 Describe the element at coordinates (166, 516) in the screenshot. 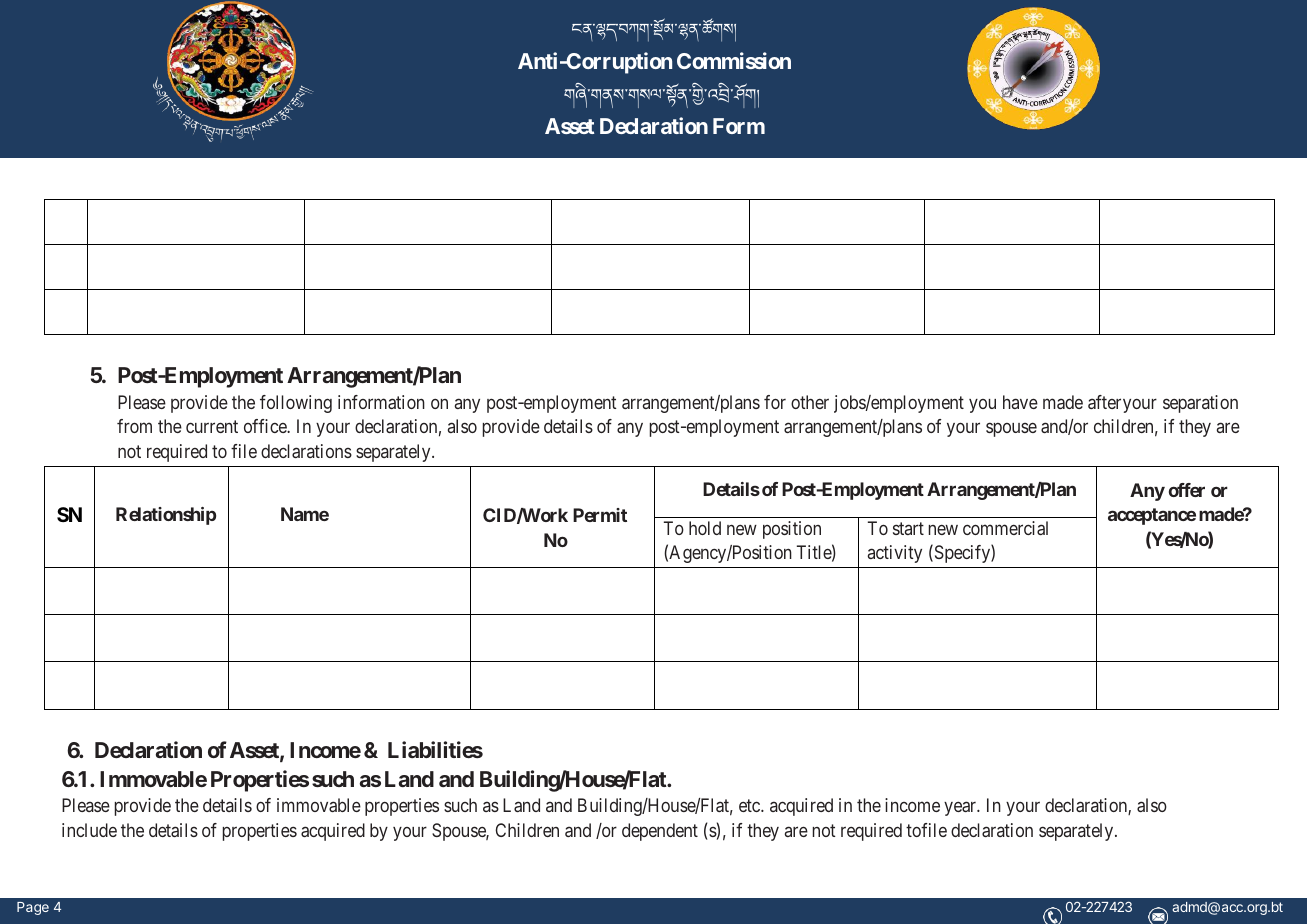

I see `Relationship` at that location.
